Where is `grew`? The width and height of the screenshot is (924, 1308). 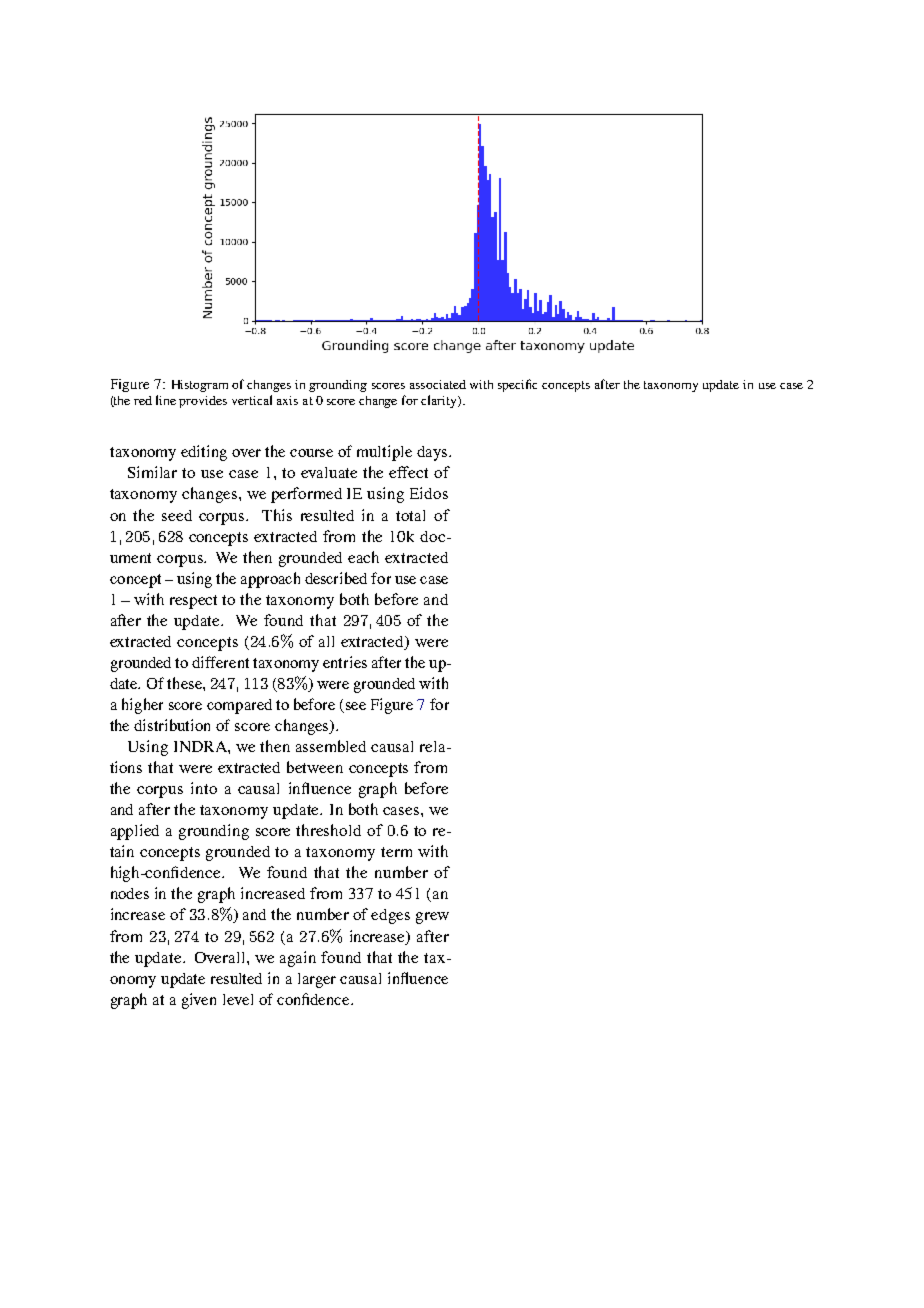 grew is located at coordinates (432, 918).
